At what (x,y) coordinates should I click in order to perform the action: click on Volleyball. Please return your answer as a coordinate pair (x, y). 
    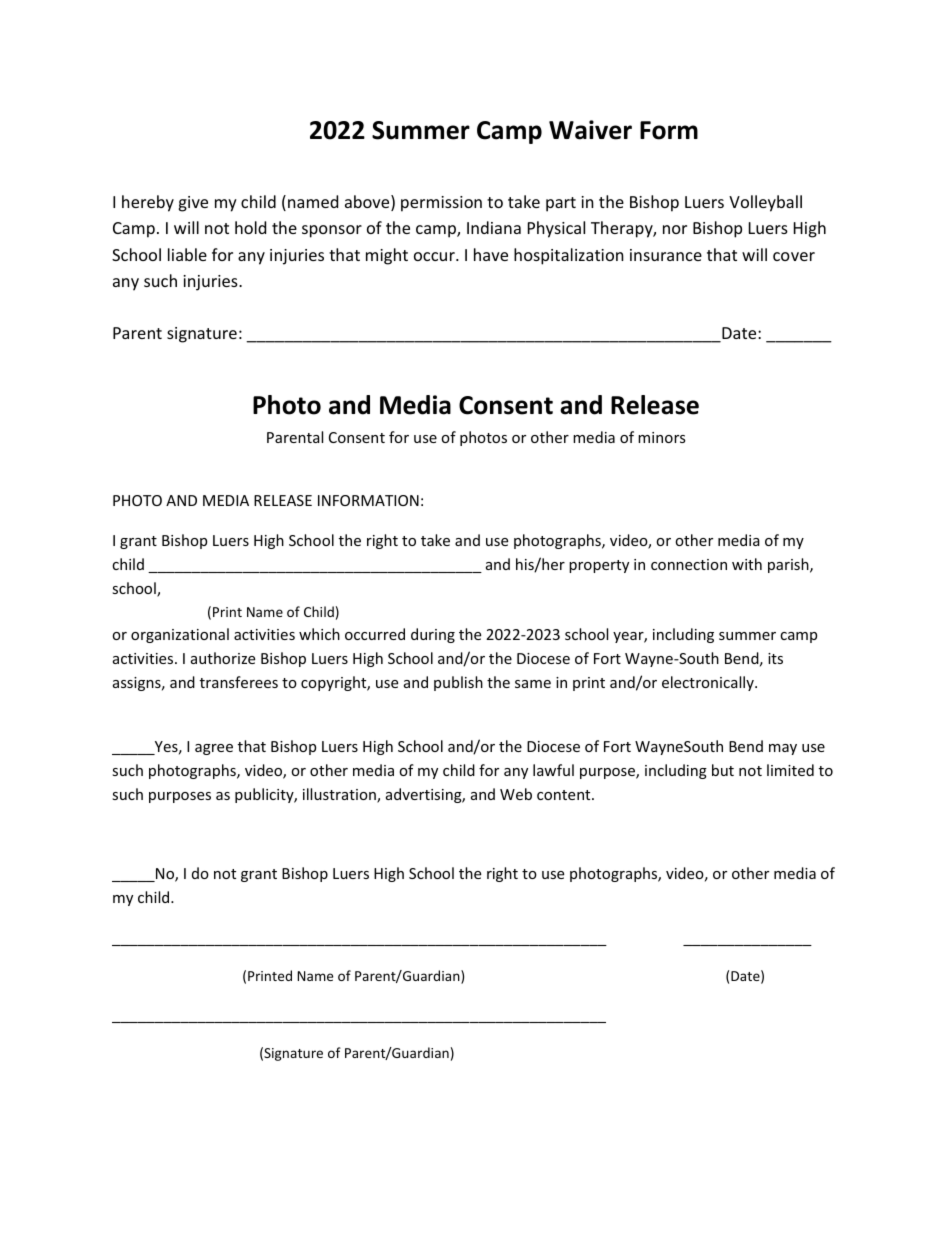
    Looking at the image, I should click on (765, 203).
